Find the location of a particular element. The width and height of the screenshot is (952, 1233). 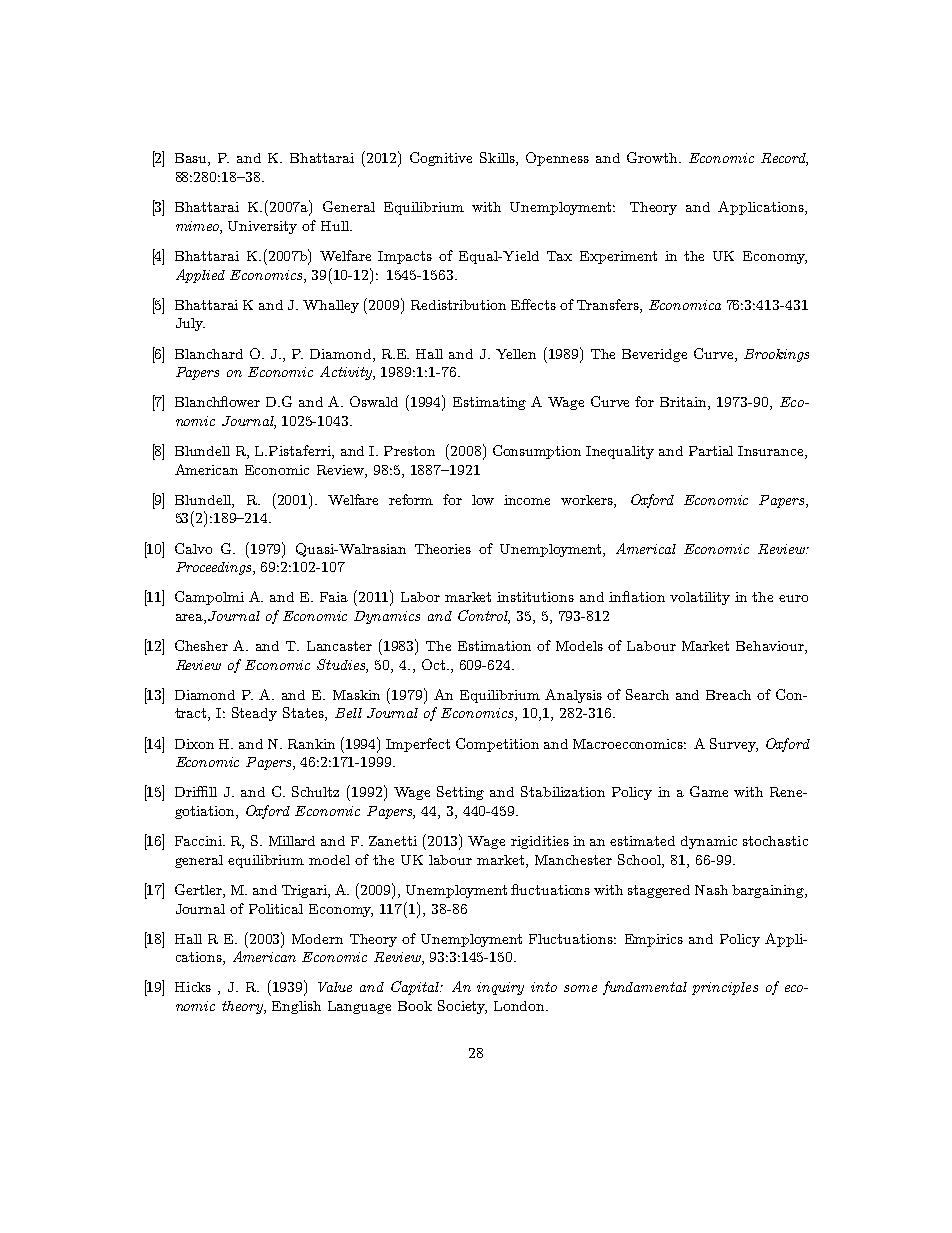

Growth is located at coordinates (653, 157).
